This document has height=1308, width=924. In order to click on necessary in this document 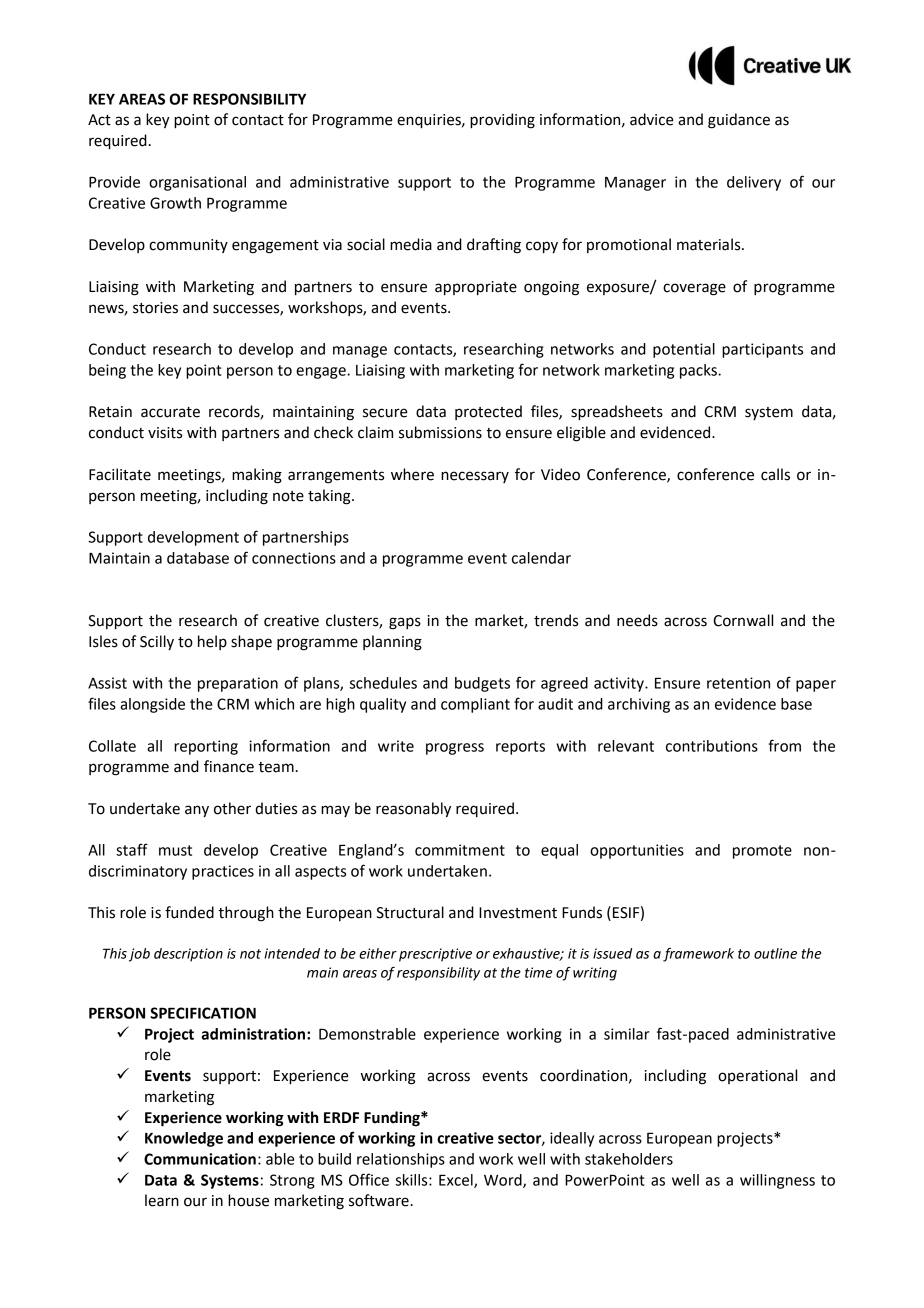, I will do `click(475, 477)`.
